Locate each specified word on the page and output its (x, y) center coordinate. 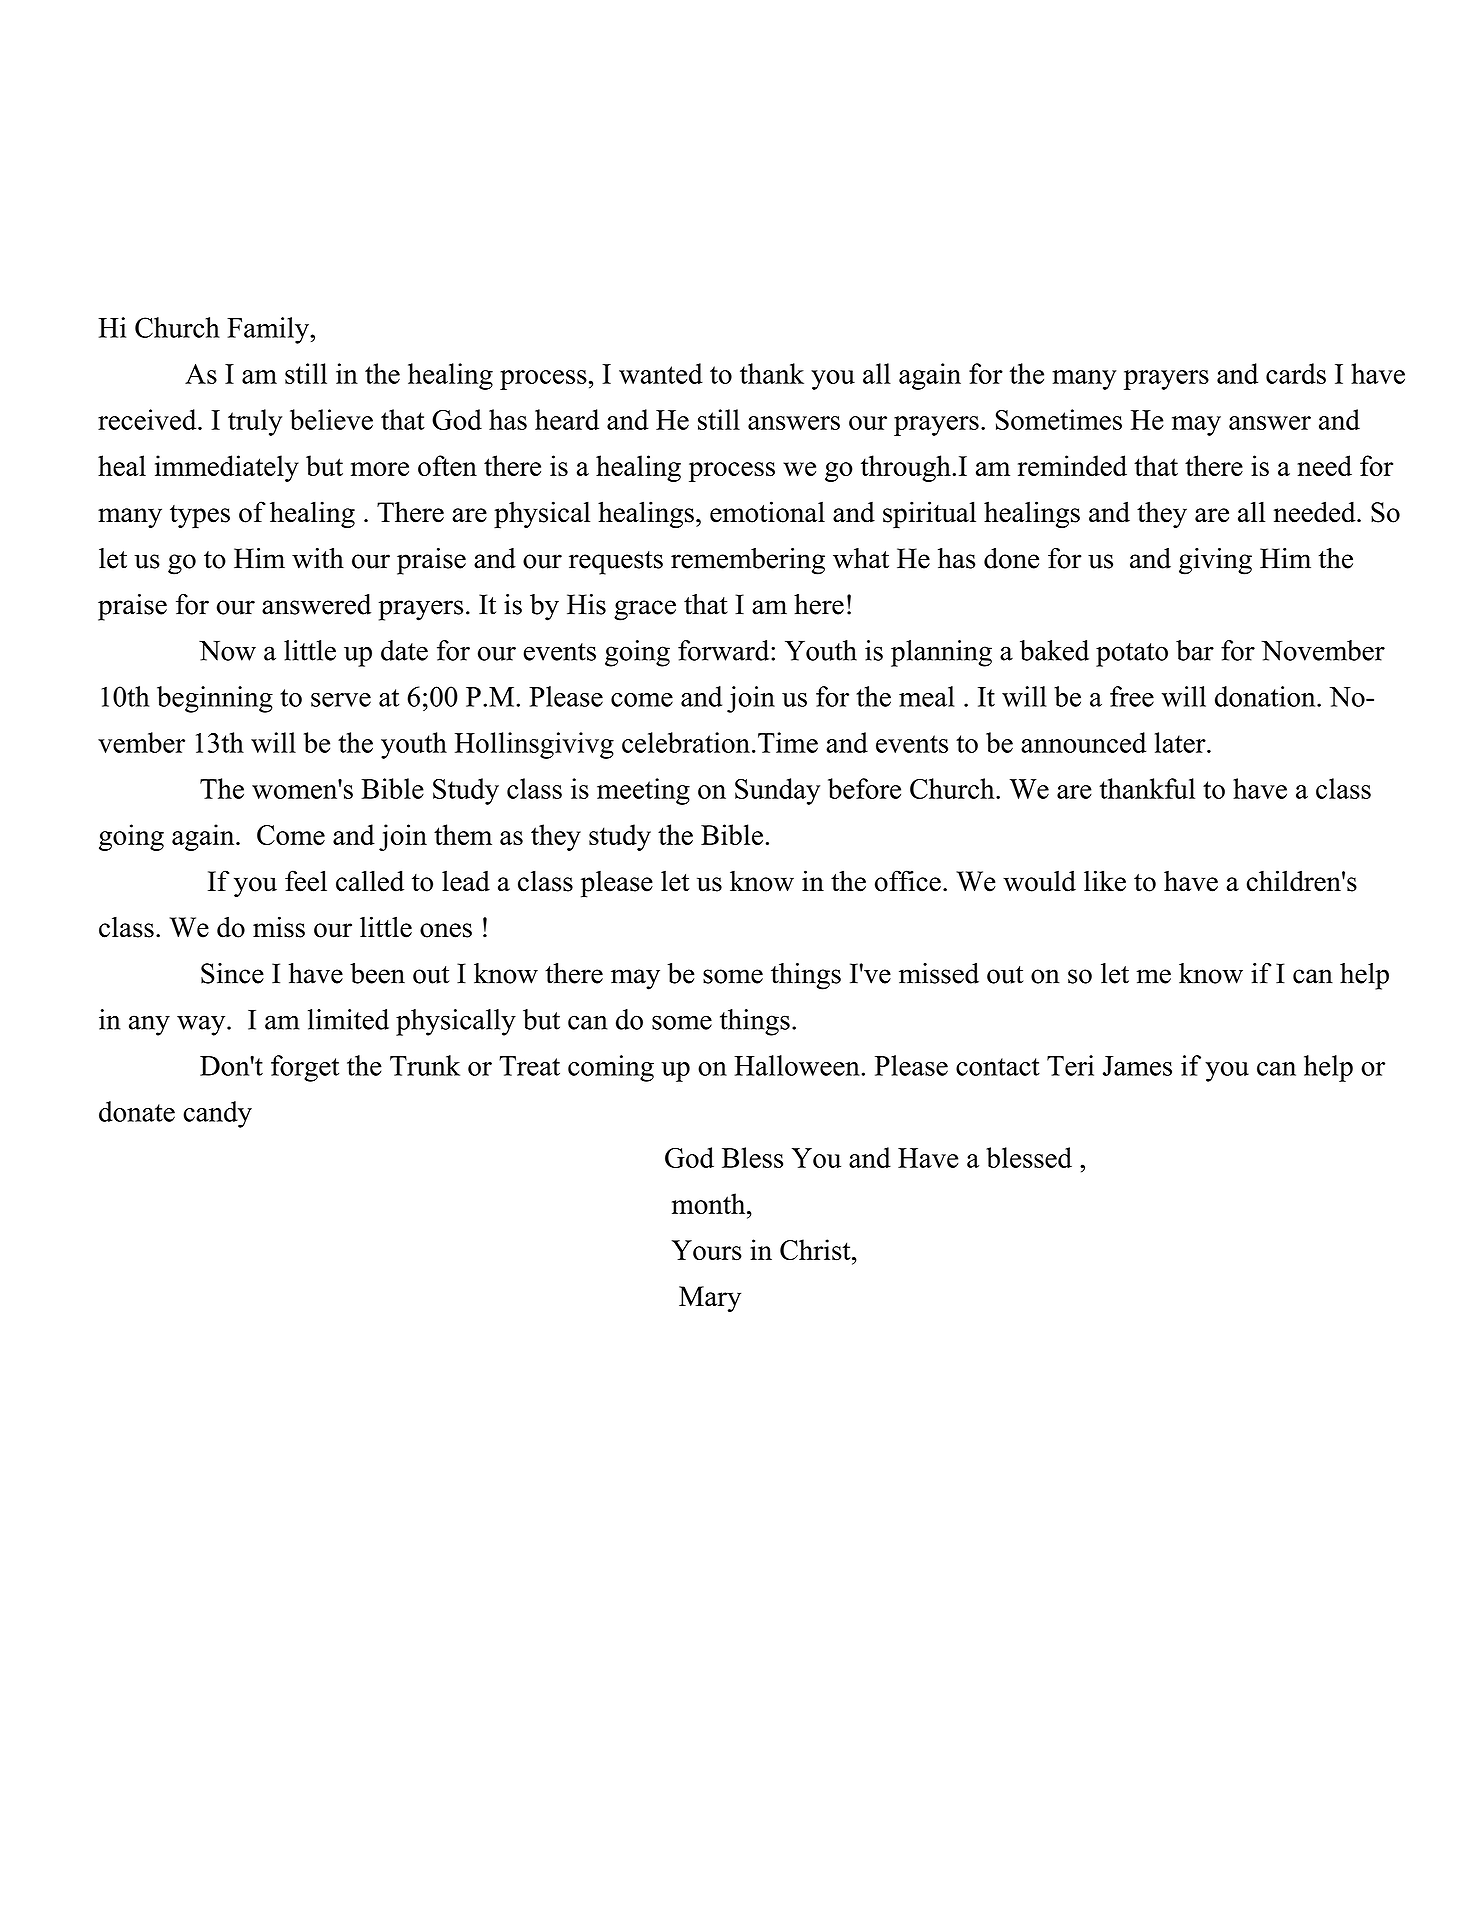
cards (1296, 373)
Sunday (777, 791)
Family (269, 330)
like (1105, 881)
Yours (707, 1250)
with (318, 558)
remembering (748, 561)
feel (306, 881)
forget (305, 1068)
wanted (661, 373)
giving (1215, 561)
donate (137, 1111)
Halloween (798, 1065)
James (1137, 1066)
